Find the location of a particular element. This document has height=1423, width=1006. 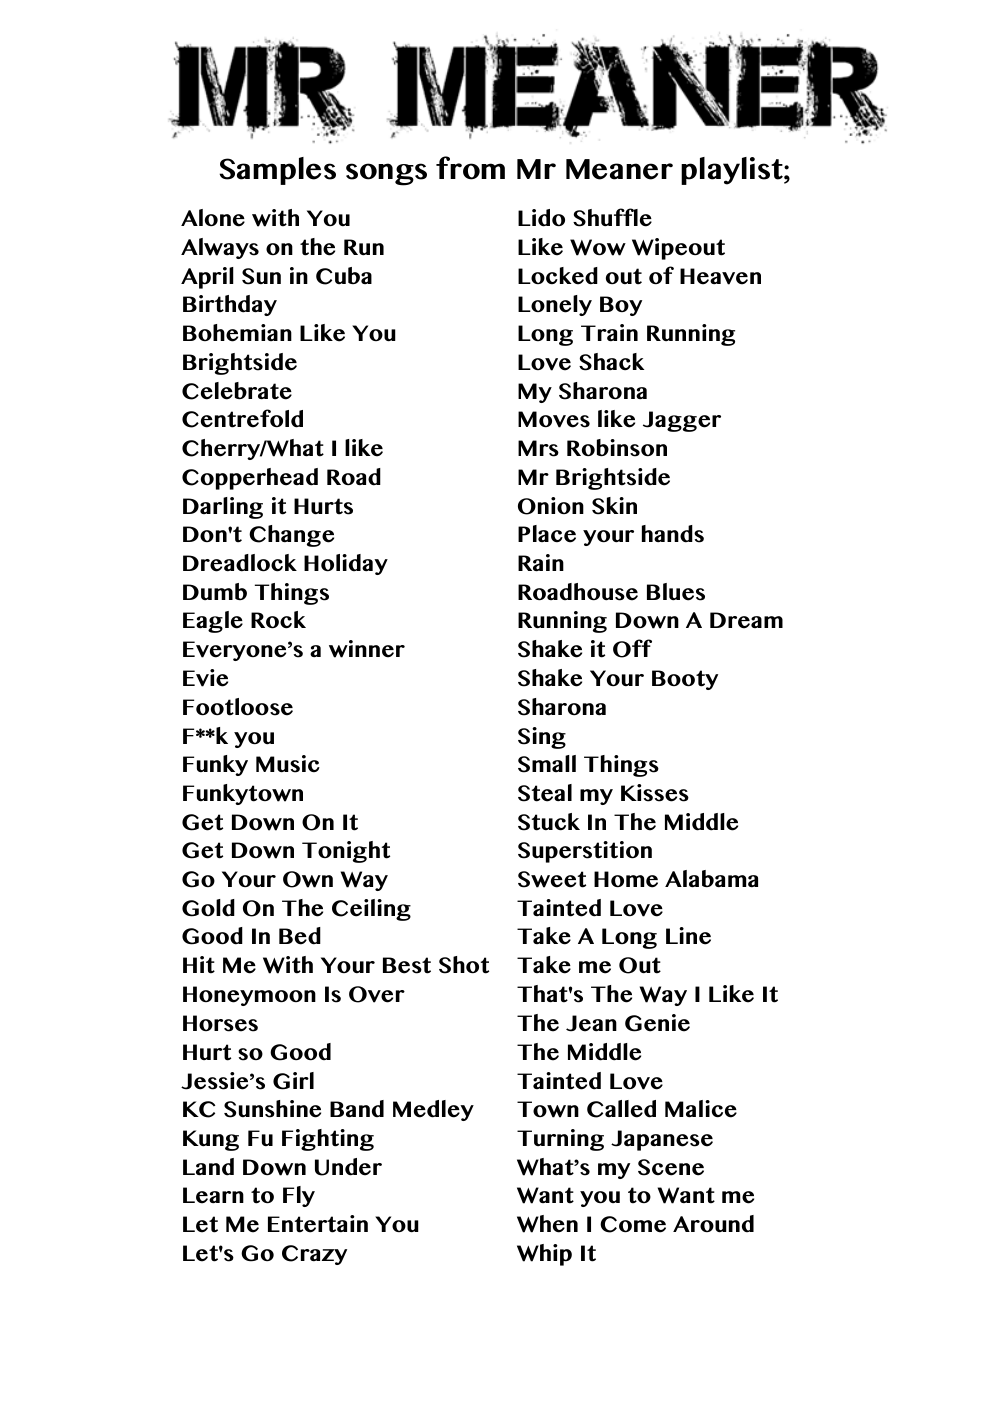

Mrs is located at coordinates (538, 448).
